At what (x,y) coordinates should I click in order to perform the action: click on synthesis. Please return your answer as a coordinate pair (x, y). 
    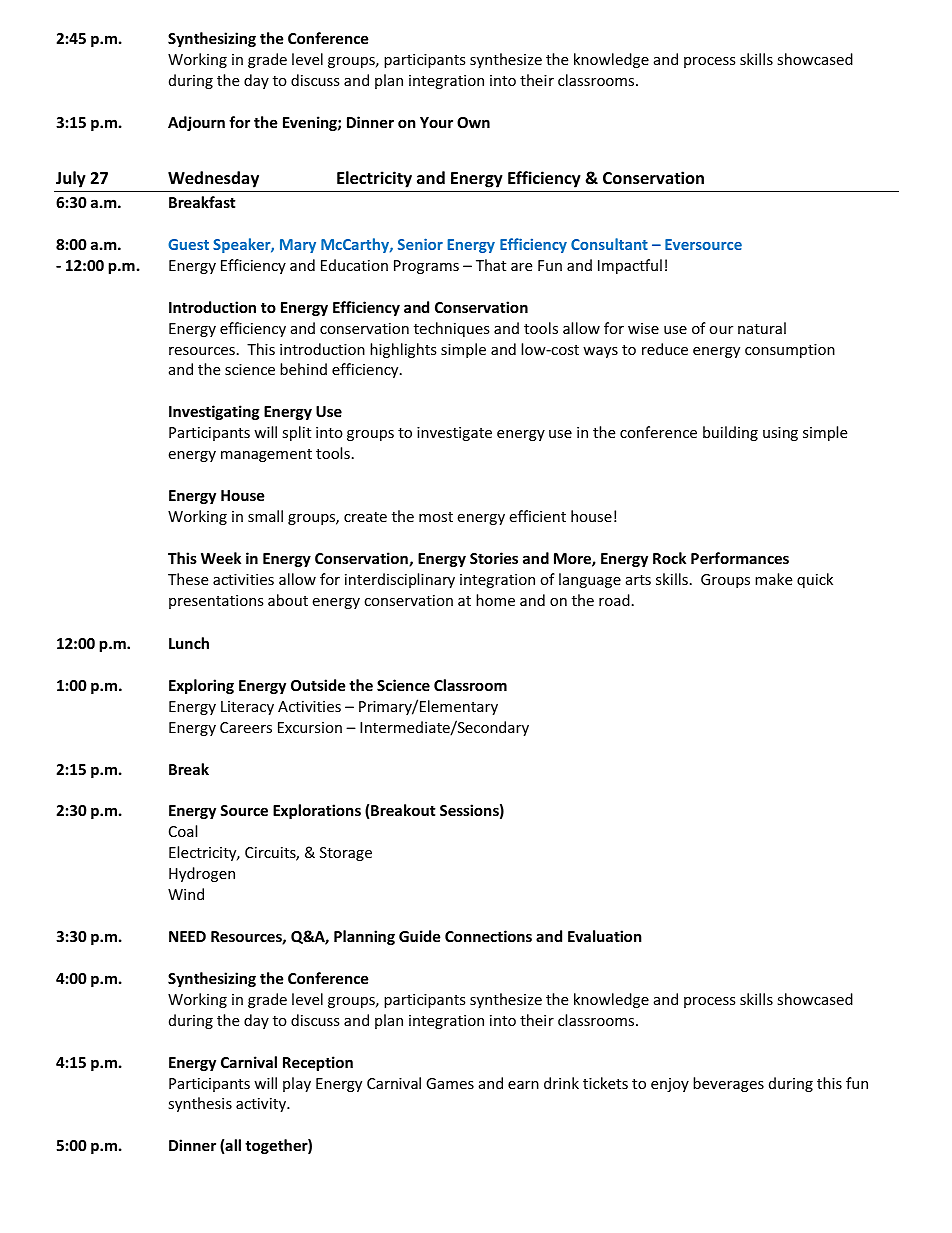
    Looking at the image, I should click on (200, 1104).
